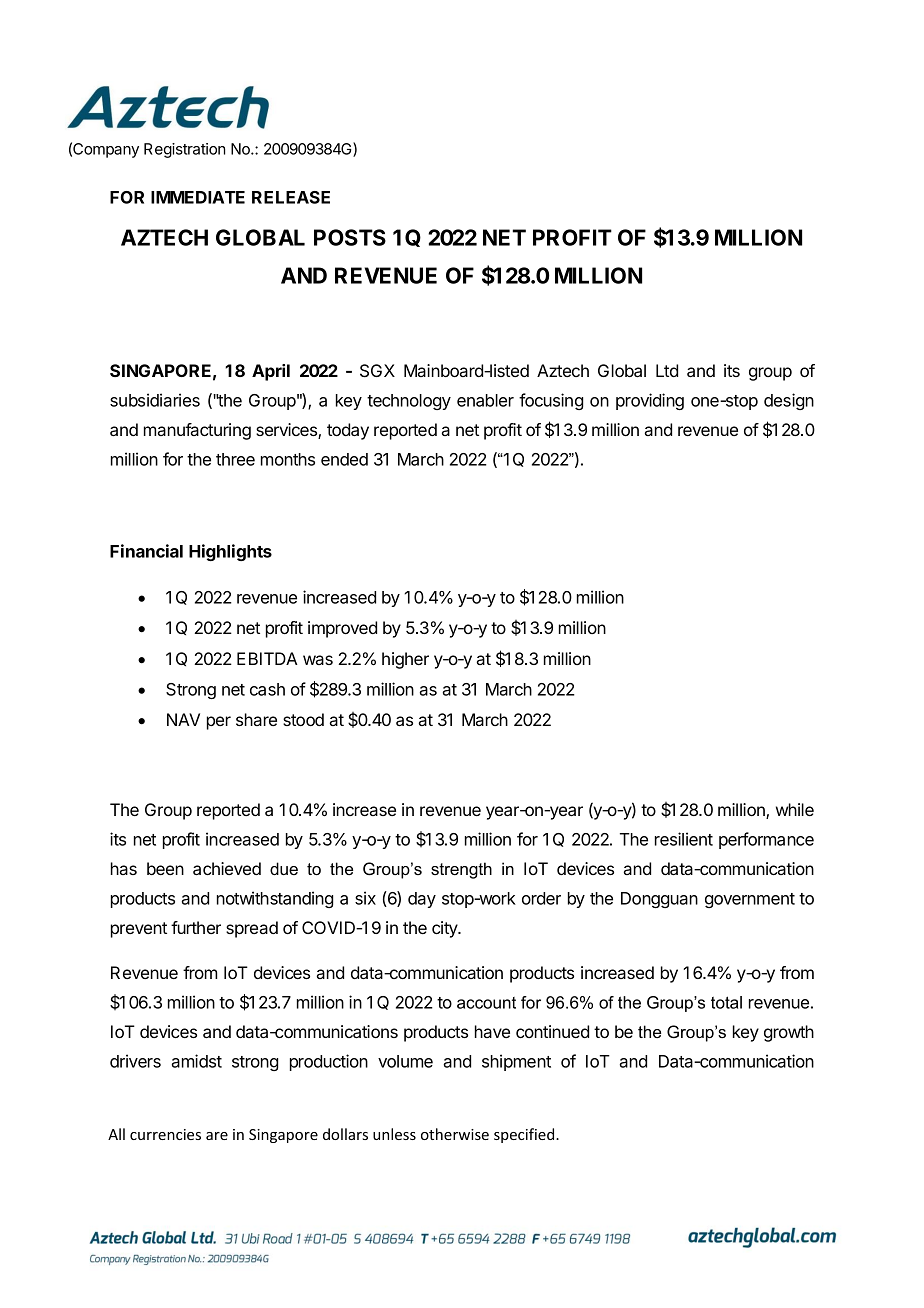 The height and width of the screenshot is (1308, 924). What do you see at coordinates (750, 900) in the screenshot?
I see `government` at bounding box center [750, 900].
